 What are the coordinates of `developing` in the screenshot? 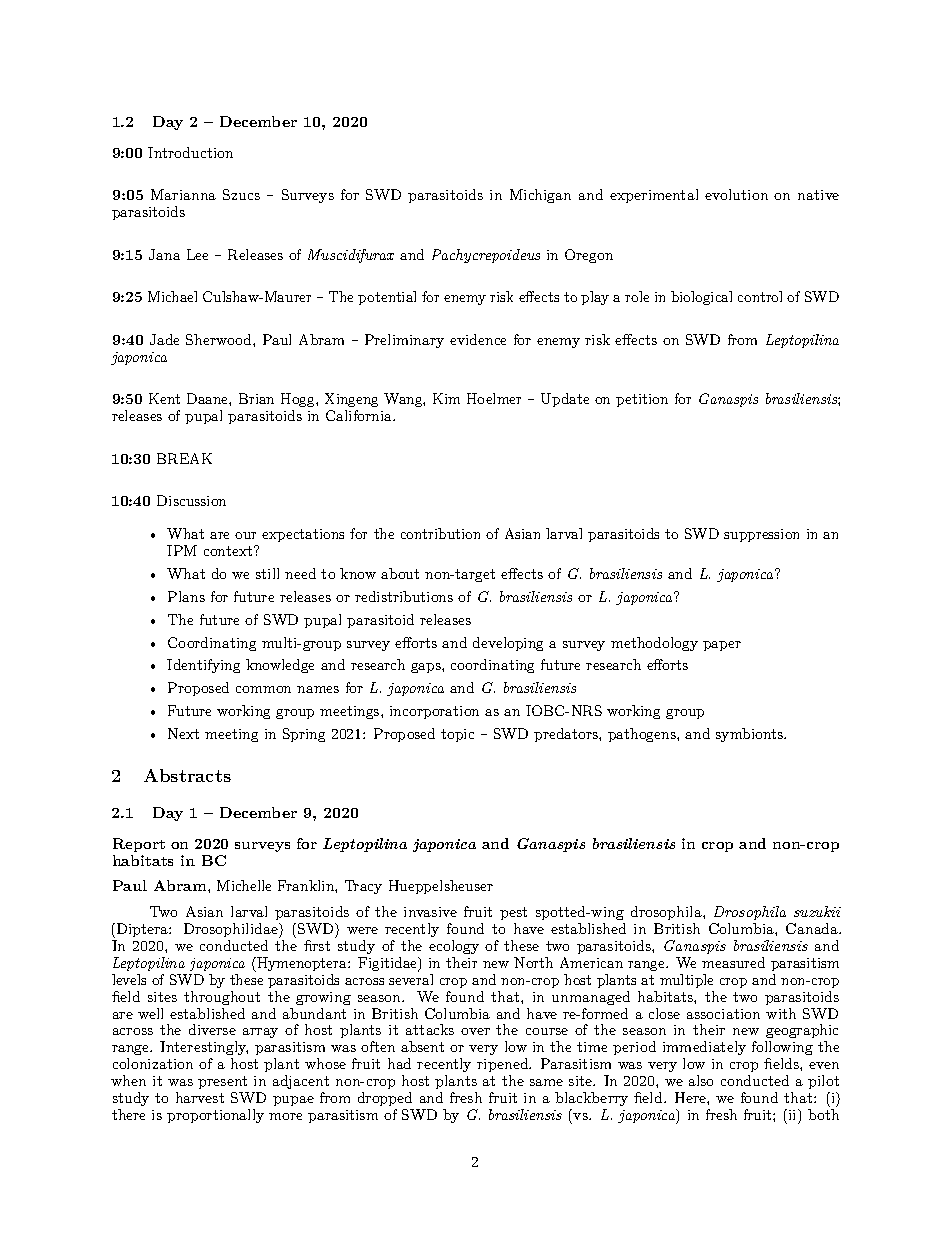 It's located at (508, 644).
